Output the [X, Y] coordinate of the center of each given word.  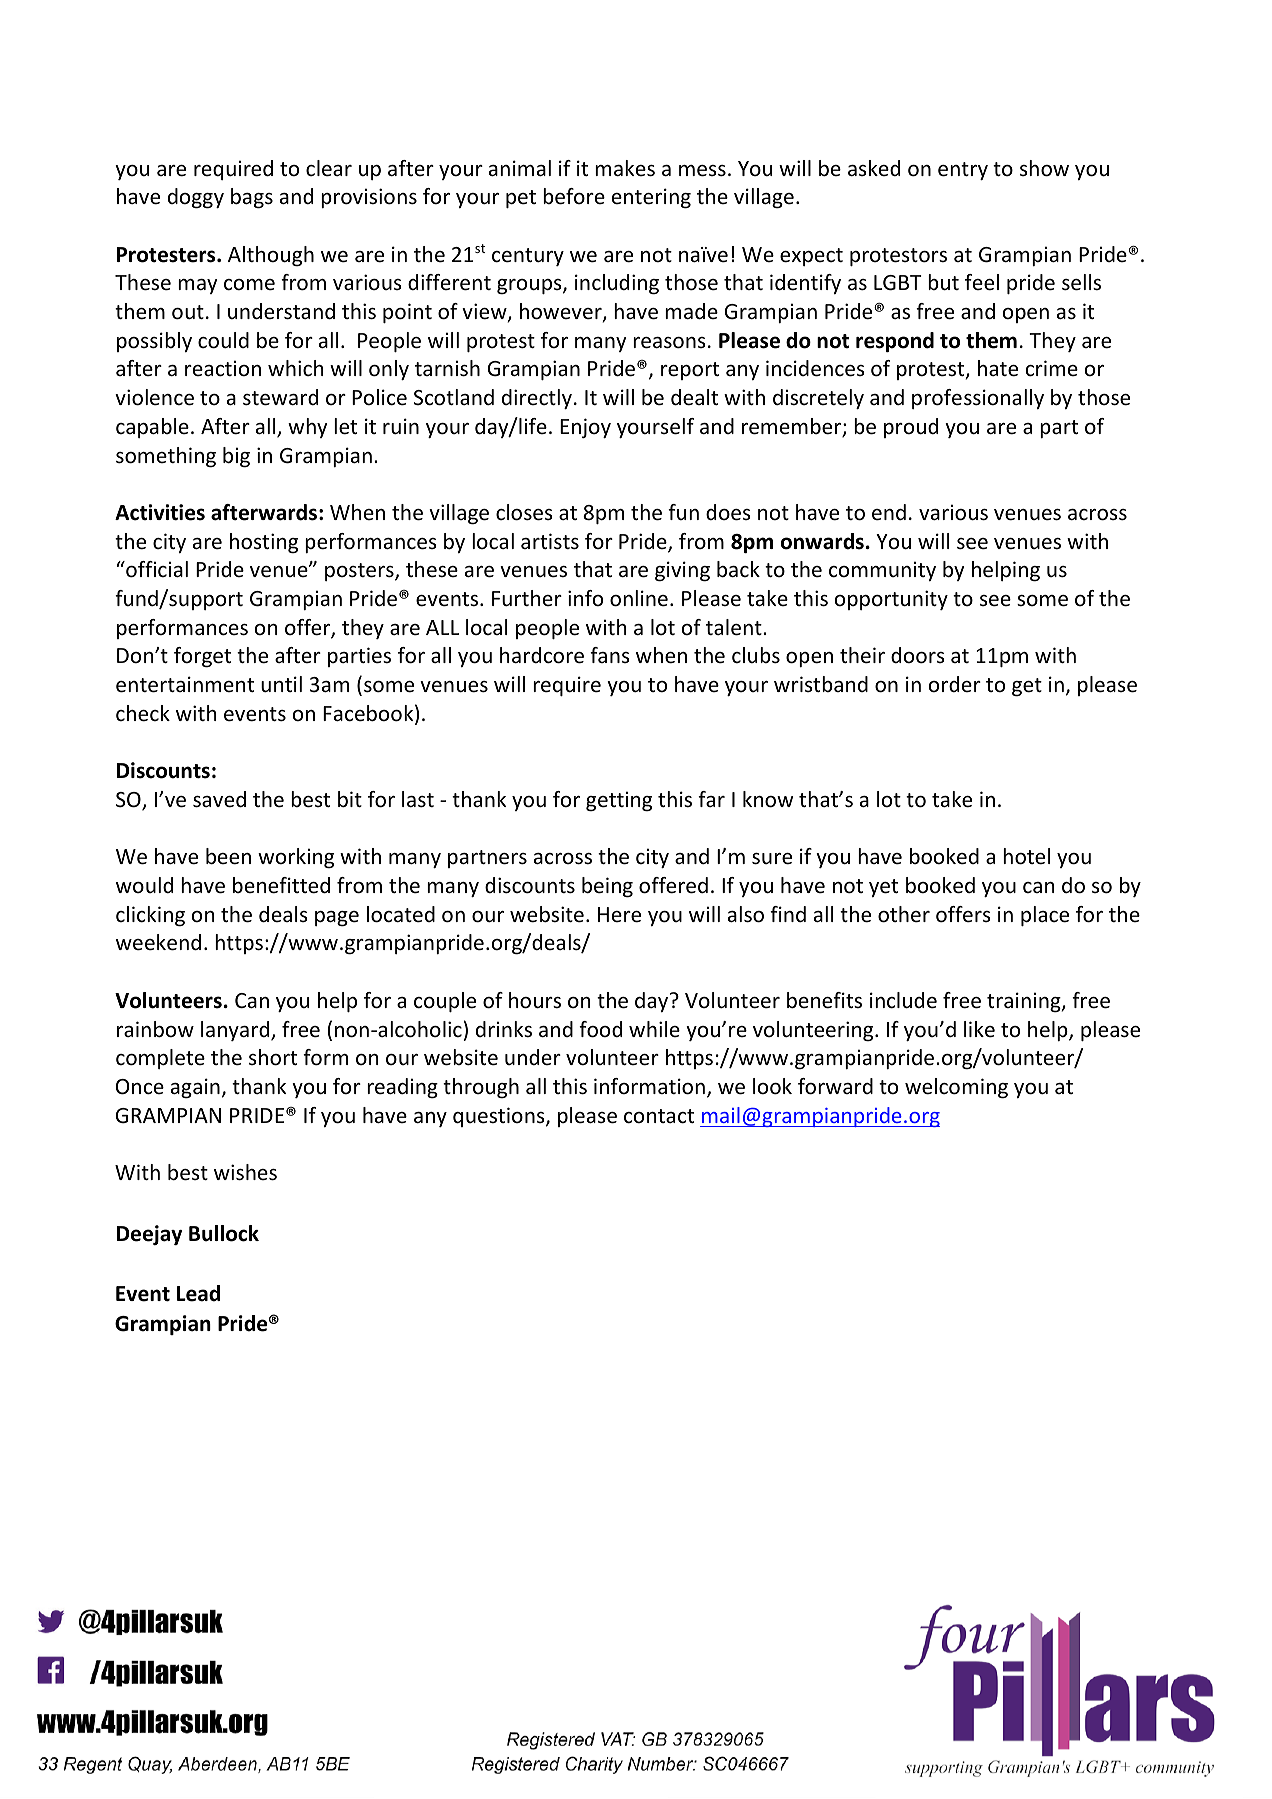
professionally [978, 399]
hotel [1026, 856]
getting [619, 801]
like [979, 1029]
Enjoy [585, 428]
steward [280, 397]
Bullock [224, 1233]
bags [252, 198]
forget [202, 657]
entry [963, 171]
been [228, 856]
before [574, 196]
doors [918, 655]
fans [610, 655]
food [600, 1029]
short [273, 1057]
